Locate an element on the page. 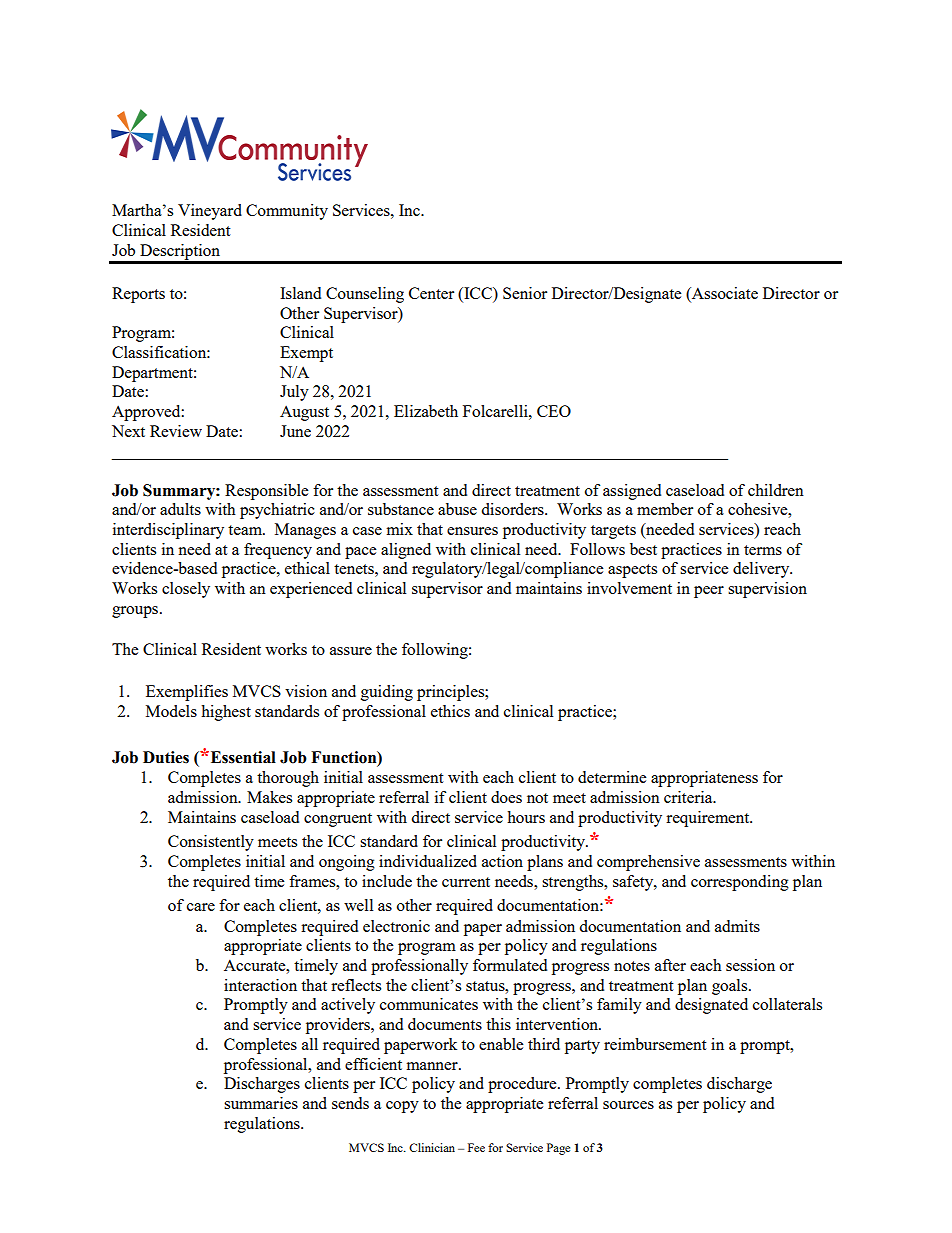 The width and height of the image is (952, 1233). summaries is located at coordinates (261, 1103).
